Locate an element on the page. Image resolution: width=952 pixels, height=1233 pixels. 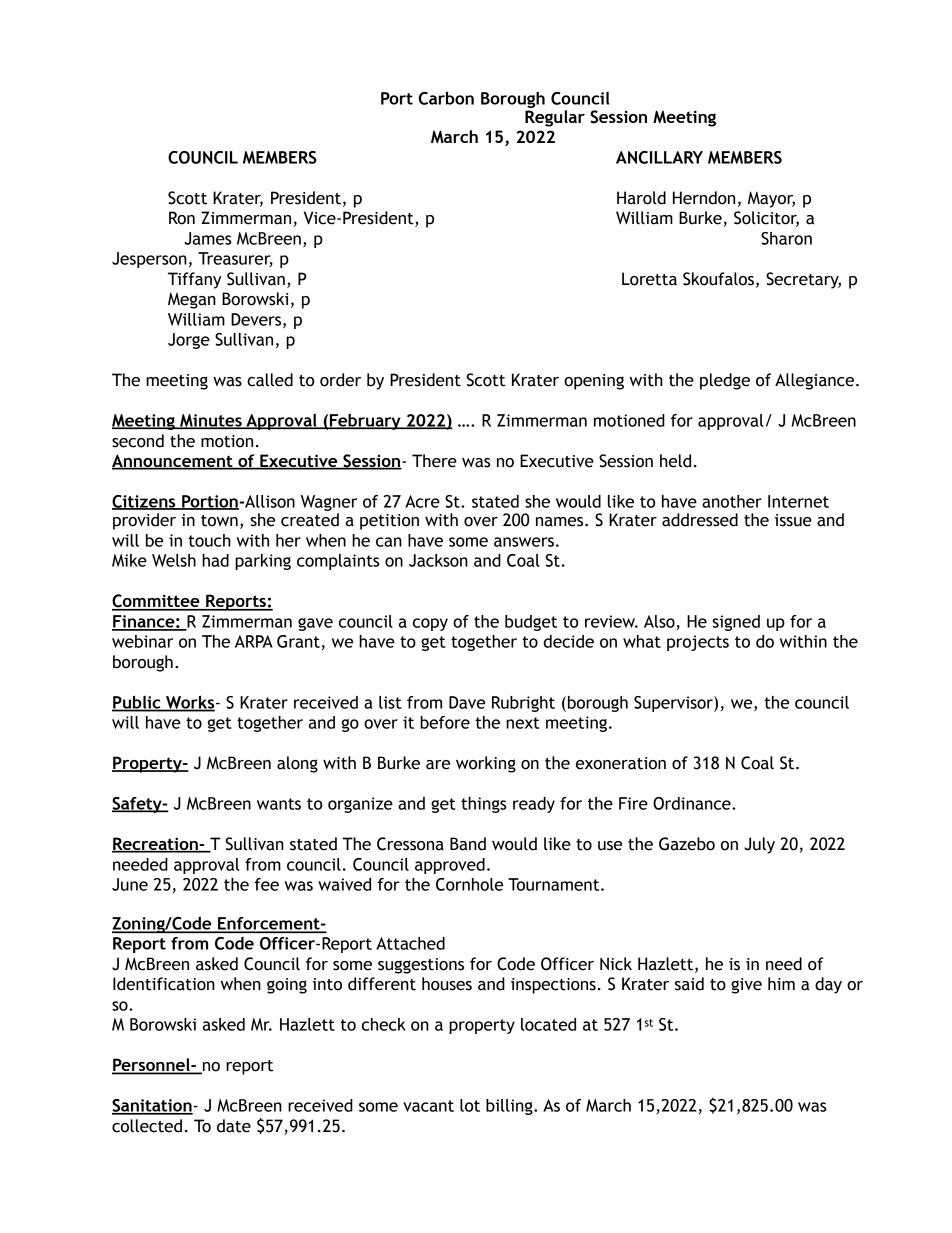
lot is located at coordinates (470, 1105).
